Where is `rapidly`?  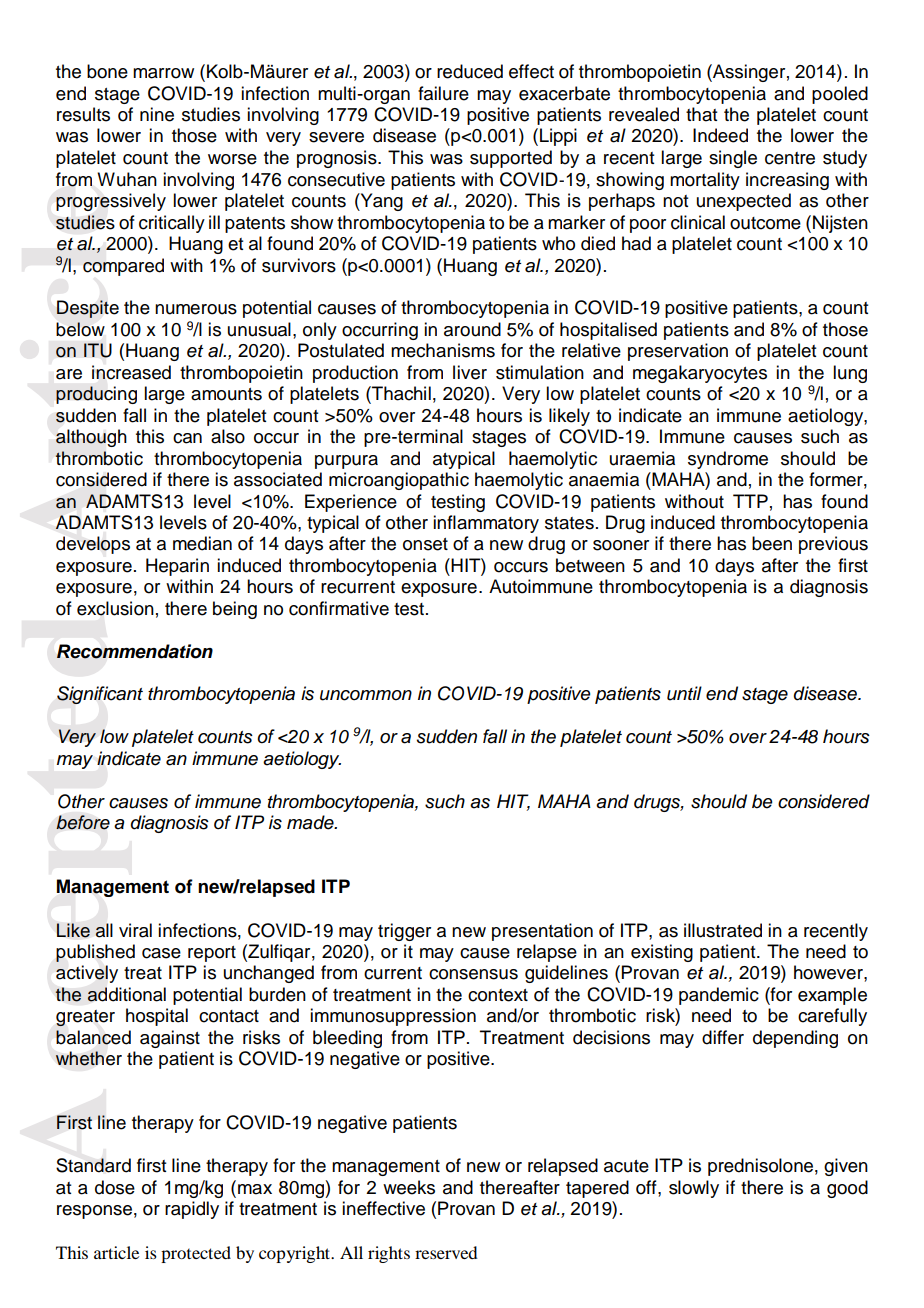 rapidly is located at coordinates (192, 1210).
